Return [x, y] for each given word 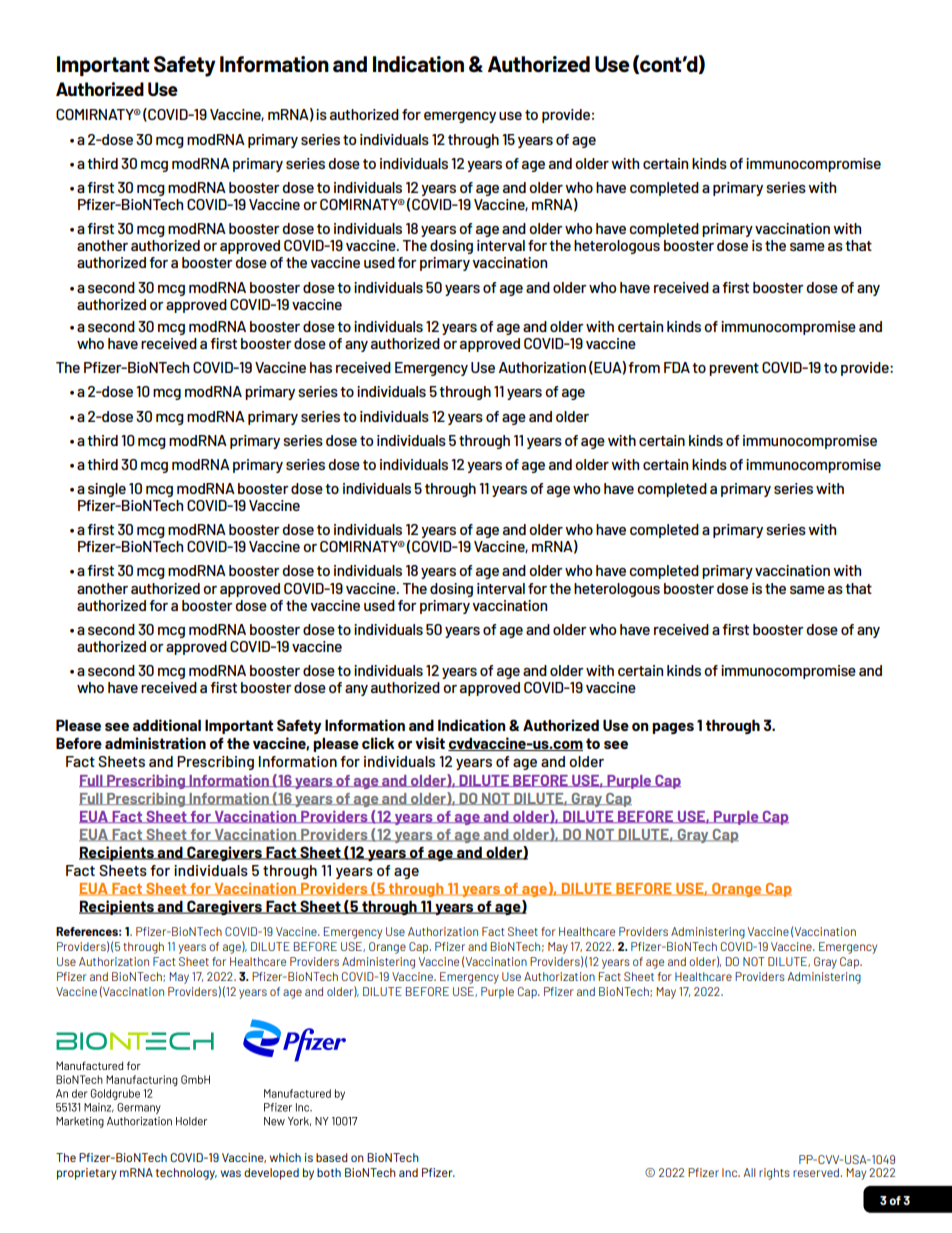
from [644, 367]
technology [186, 1174]
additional [167, 725]
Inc [731, 1172]
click [378, 743]
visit [430, 743]
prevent [734, 369]
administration [155, 743]
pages [673, 728]
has [321, 367]
